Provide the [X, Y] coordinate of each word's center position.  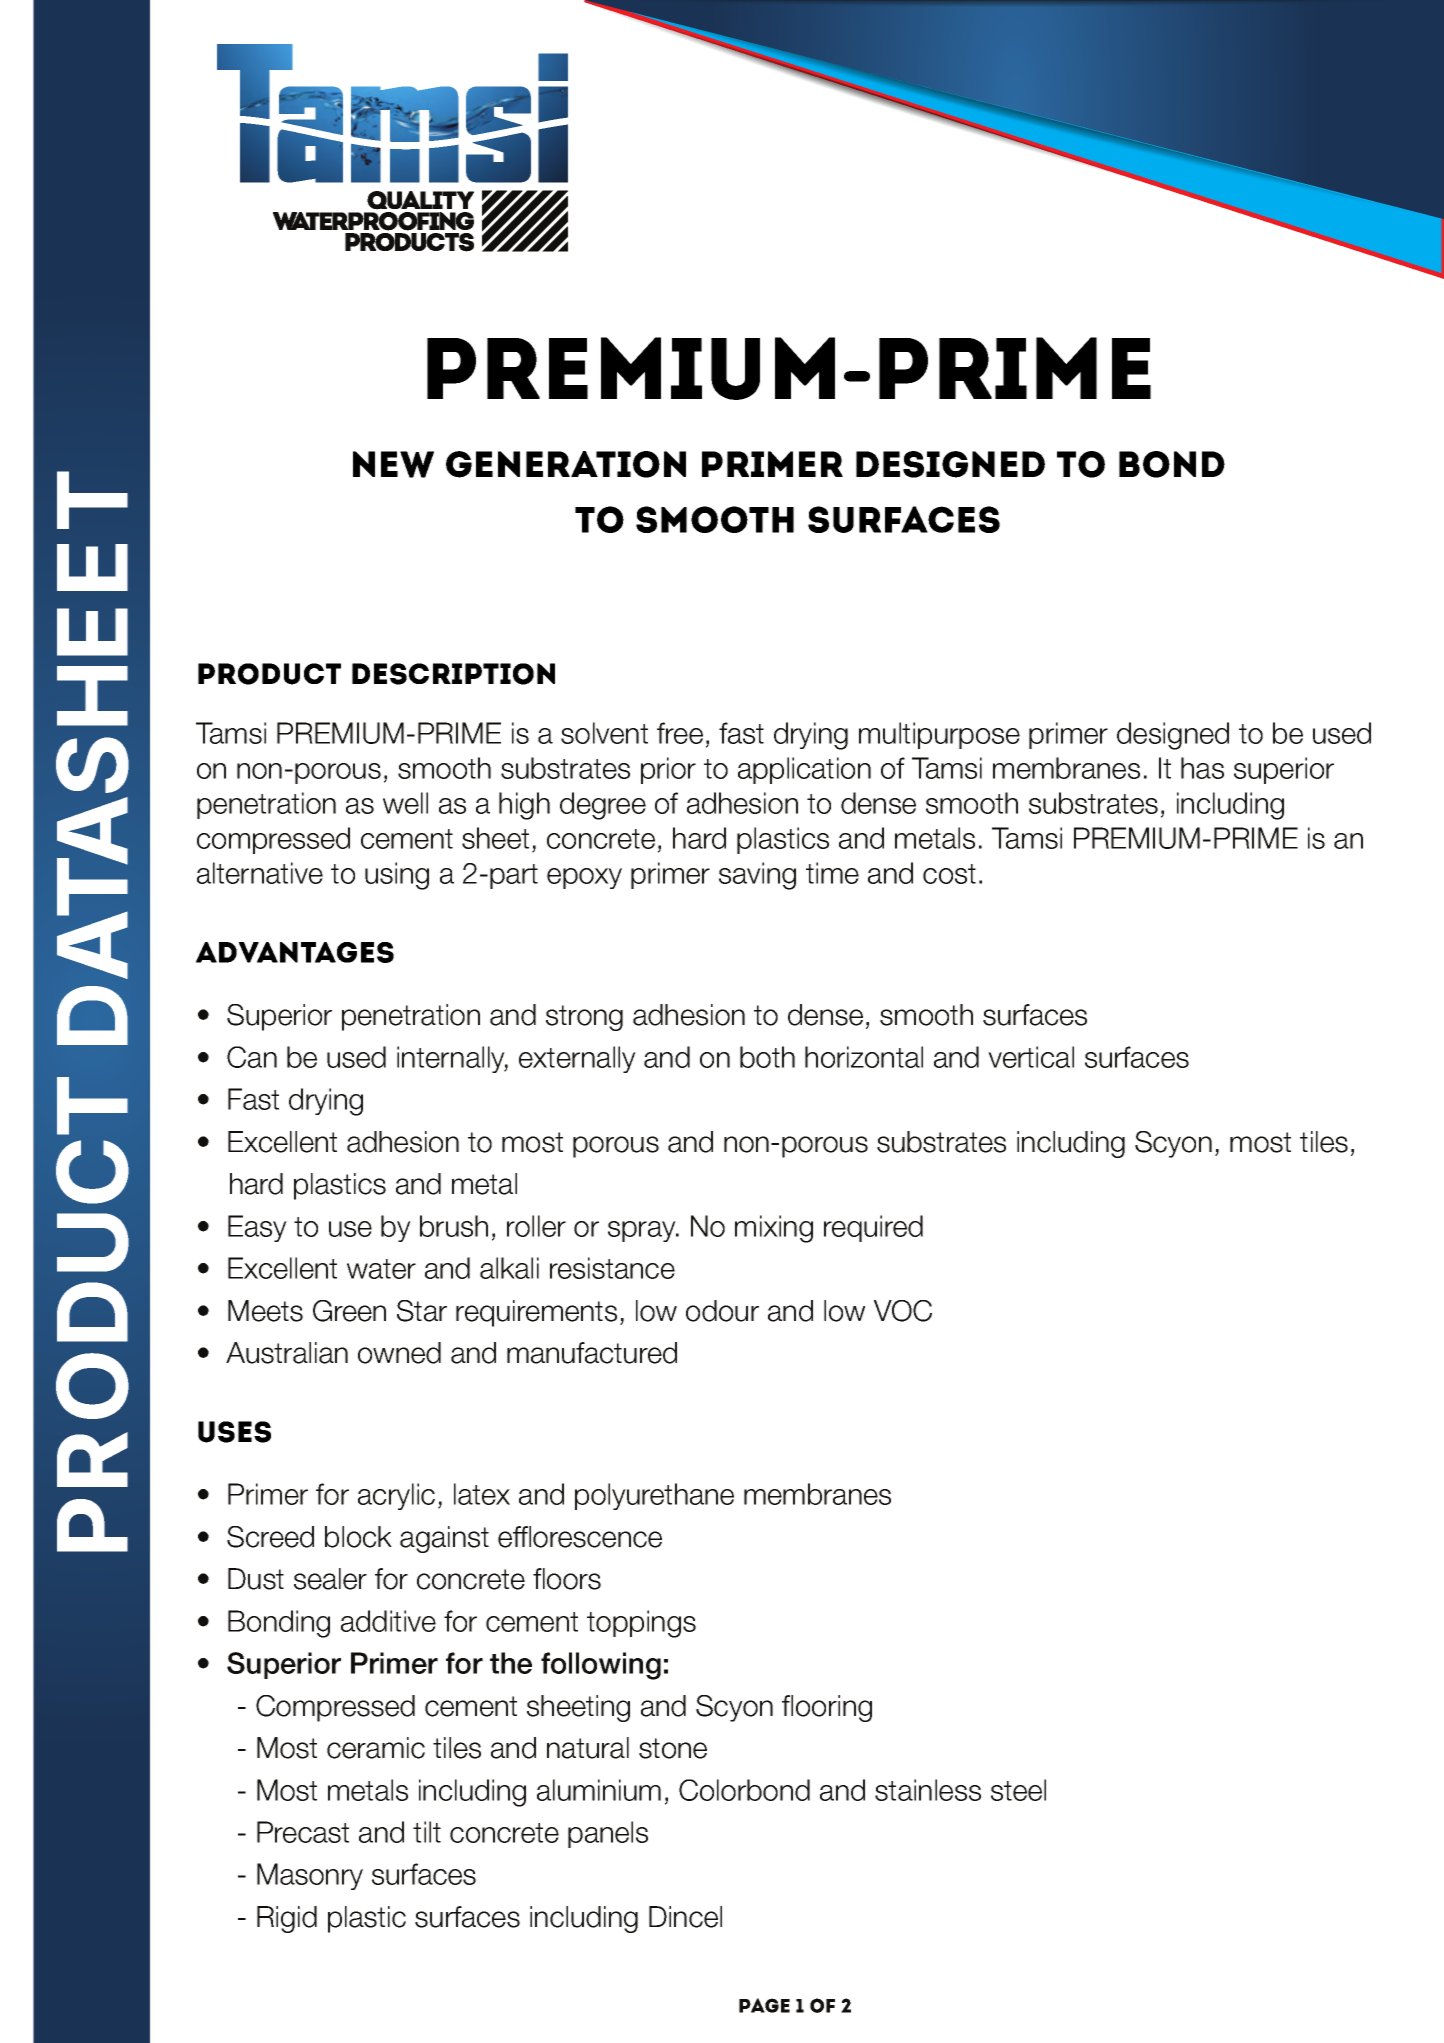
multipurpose [939, 735]
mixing [774, 1229]
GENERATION [566, 464]
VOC [903, 1311]
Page [764, 2005]
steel [1018, 1790]
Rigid [287, 1919]
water [381, 1269]
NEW [393, 464]
